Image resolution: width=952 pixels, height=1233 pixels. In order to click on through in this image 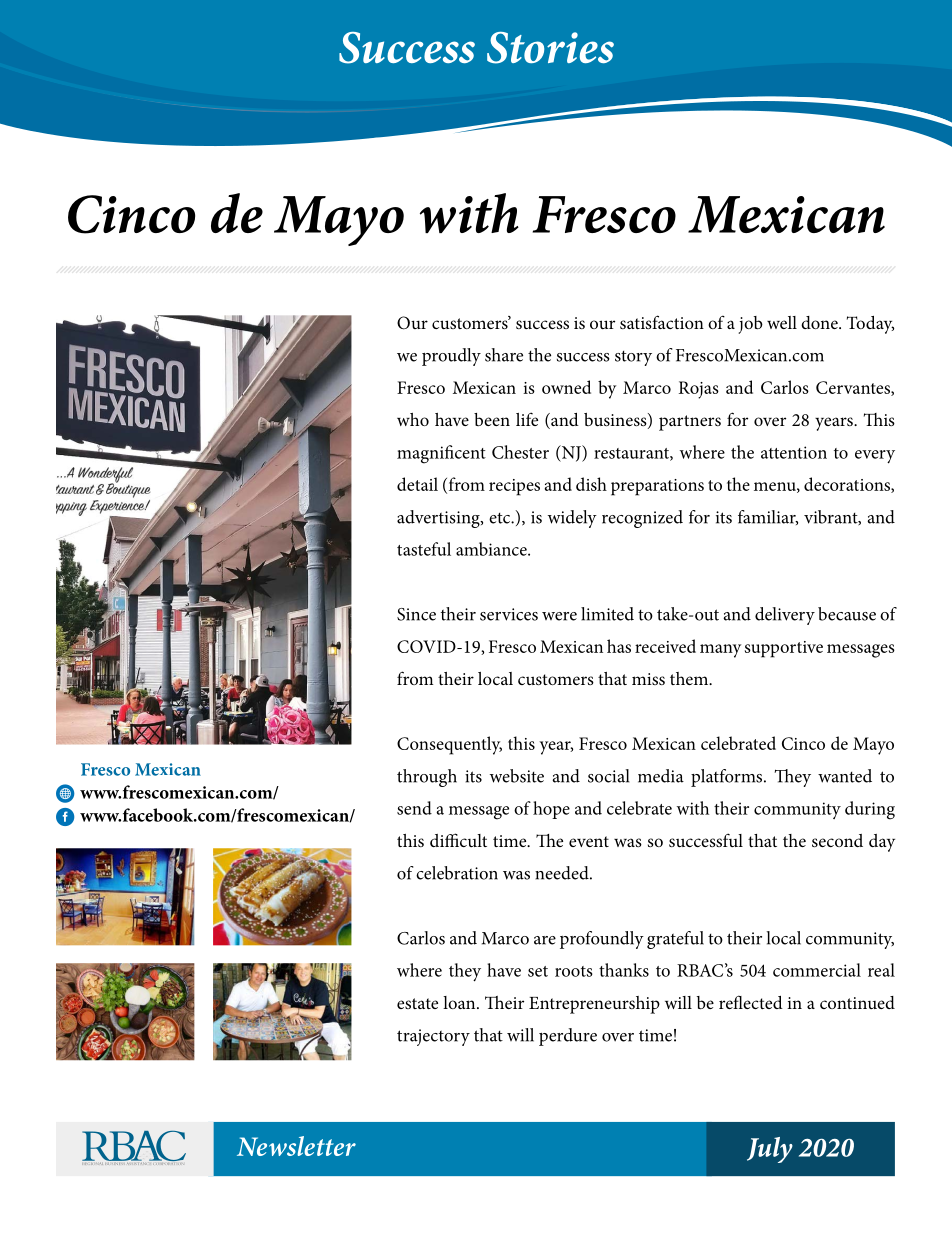, I will do `click(427, 778)`.
